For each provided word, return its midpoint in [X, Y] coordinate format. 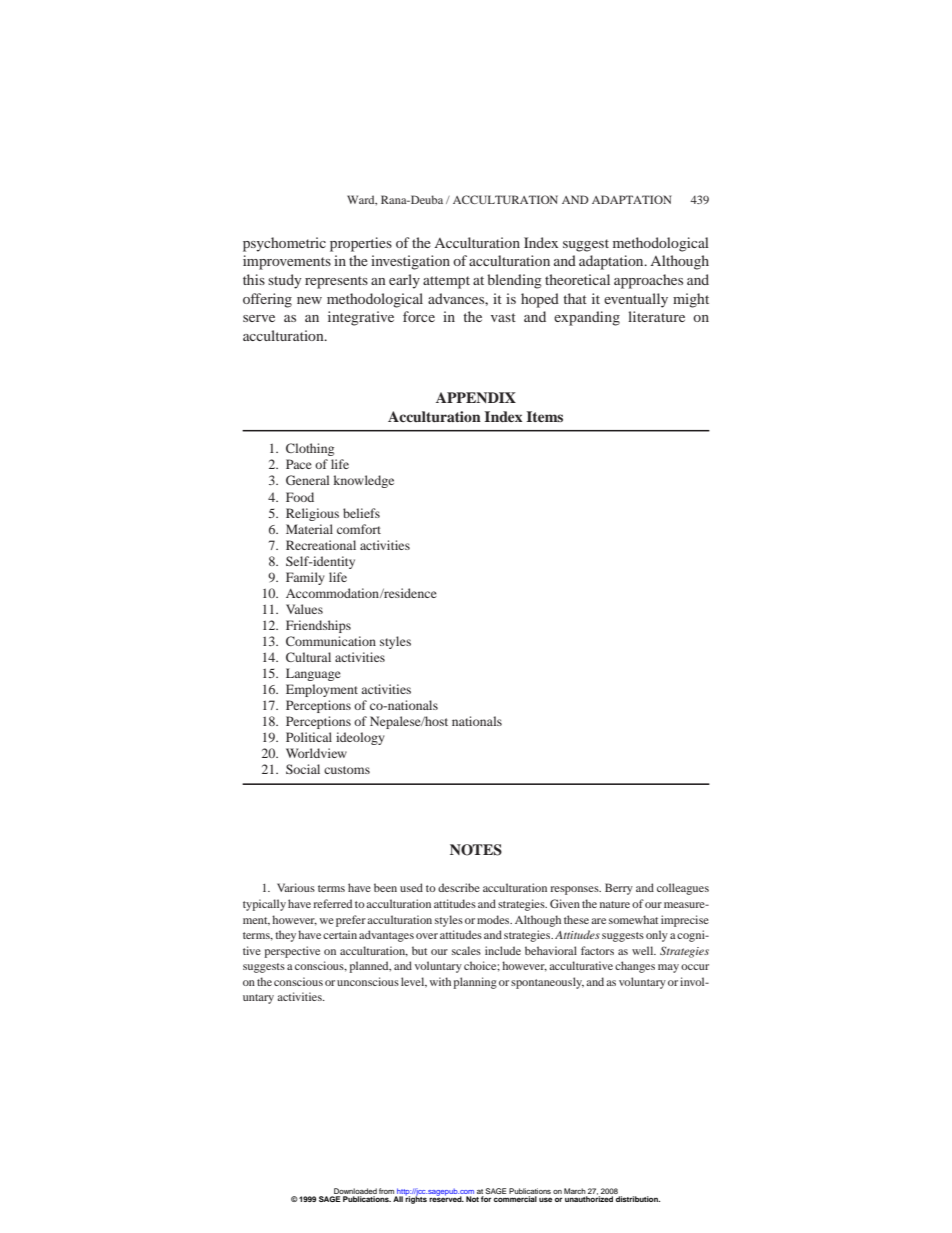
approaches [648, 281]
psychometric [284, 244]
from [387, 1192]
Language [313, 674]
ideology [360, 738]
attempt [446, 282]
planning [475, 983]
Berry [619, 889]
